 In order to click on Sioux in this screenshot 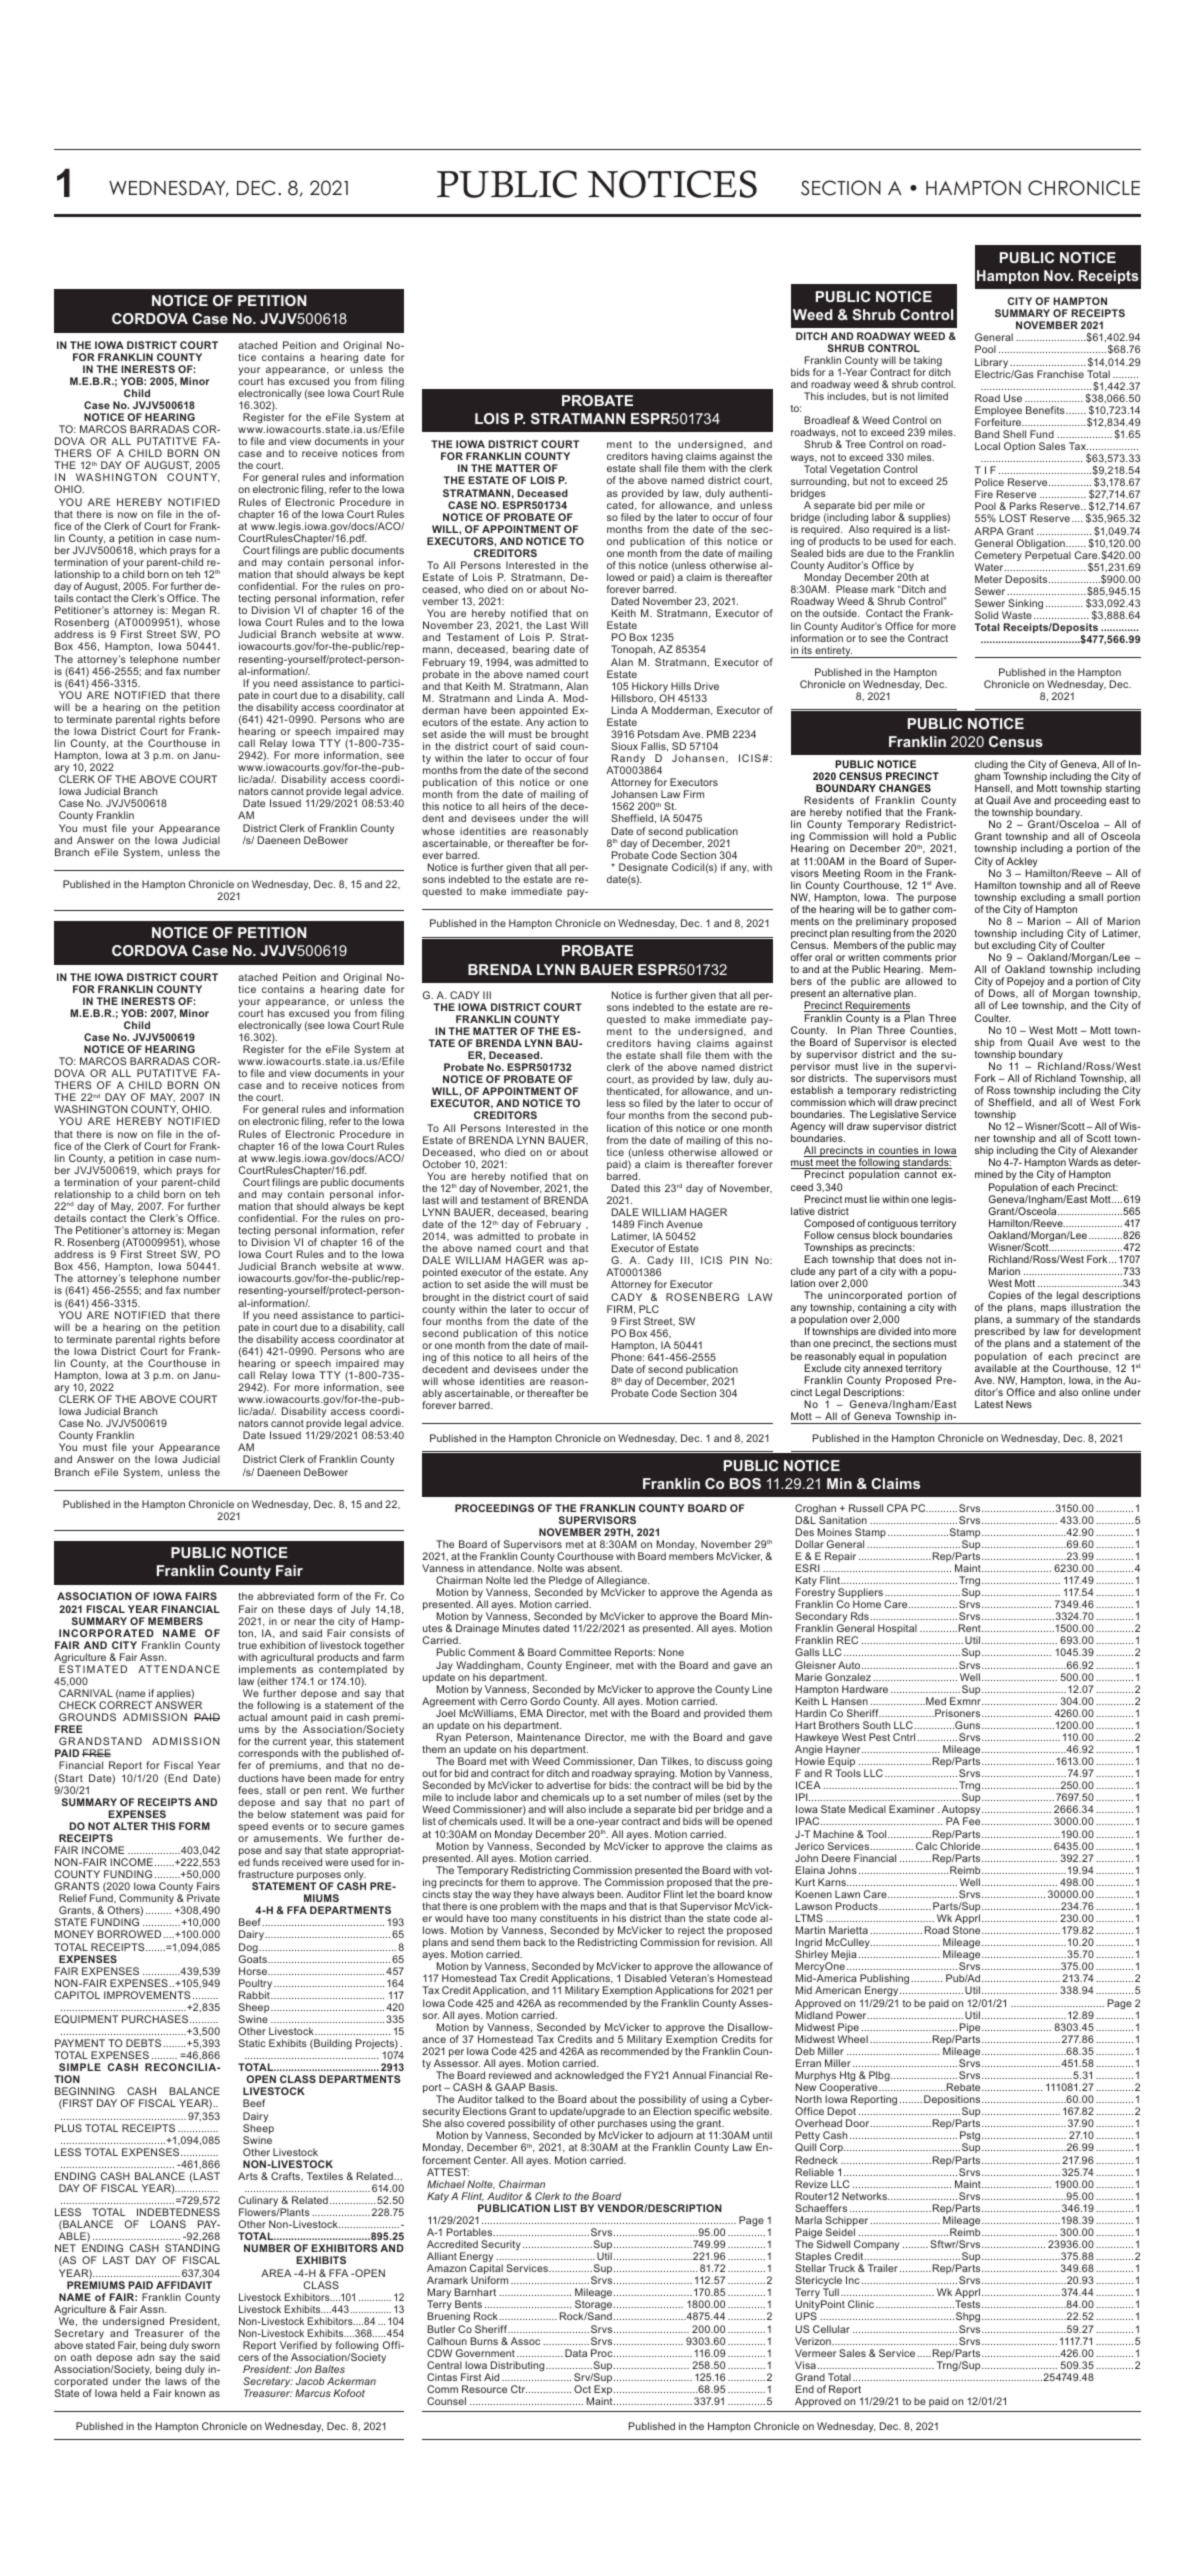, I will do `click(624, 746)`.
